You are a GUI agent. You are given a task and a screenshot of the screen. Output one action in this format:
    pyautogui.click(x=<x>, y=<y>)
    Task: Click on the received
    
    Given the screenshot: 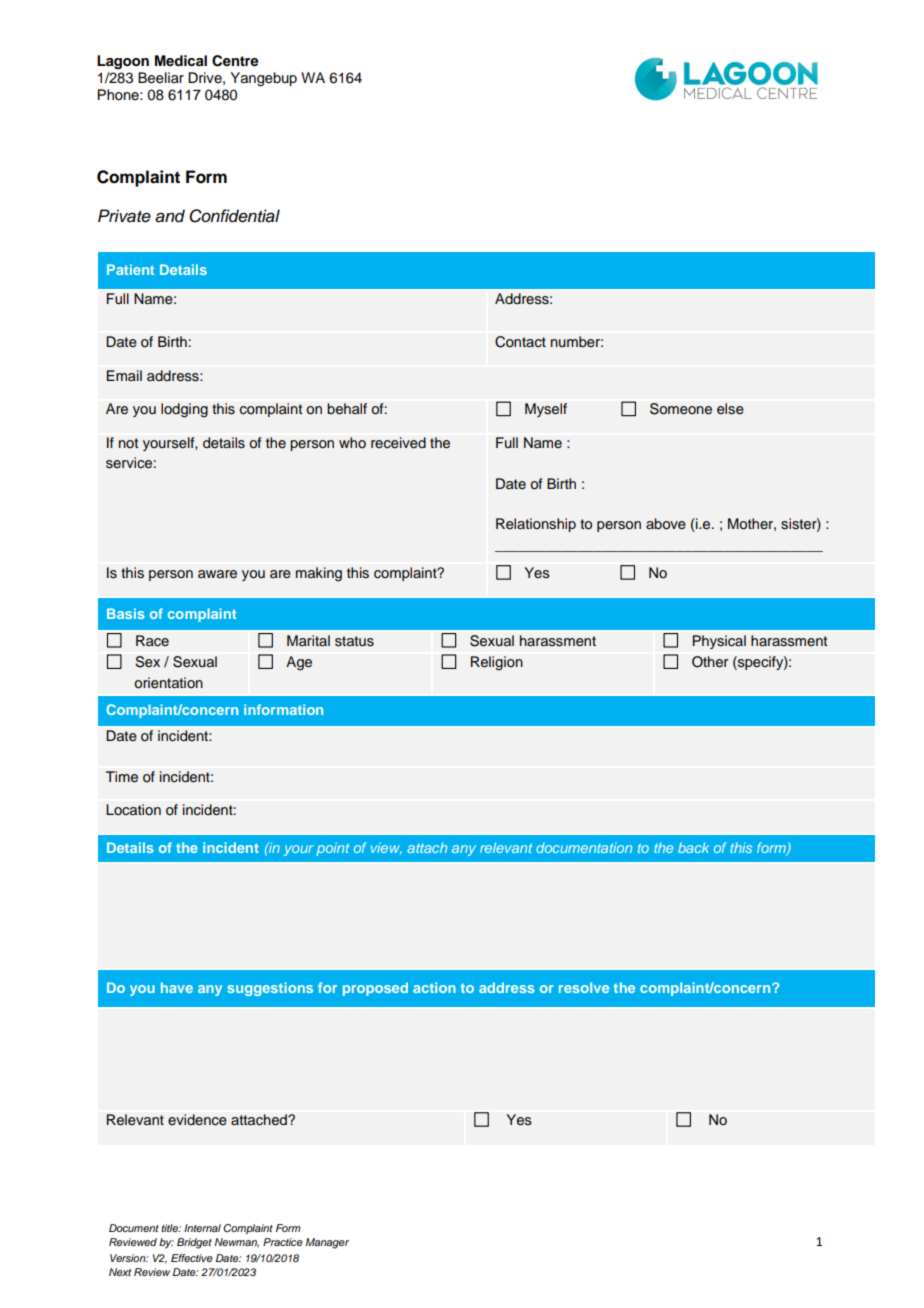 What is the action you would take?
    pyautogui.click(x=398, y=443)
